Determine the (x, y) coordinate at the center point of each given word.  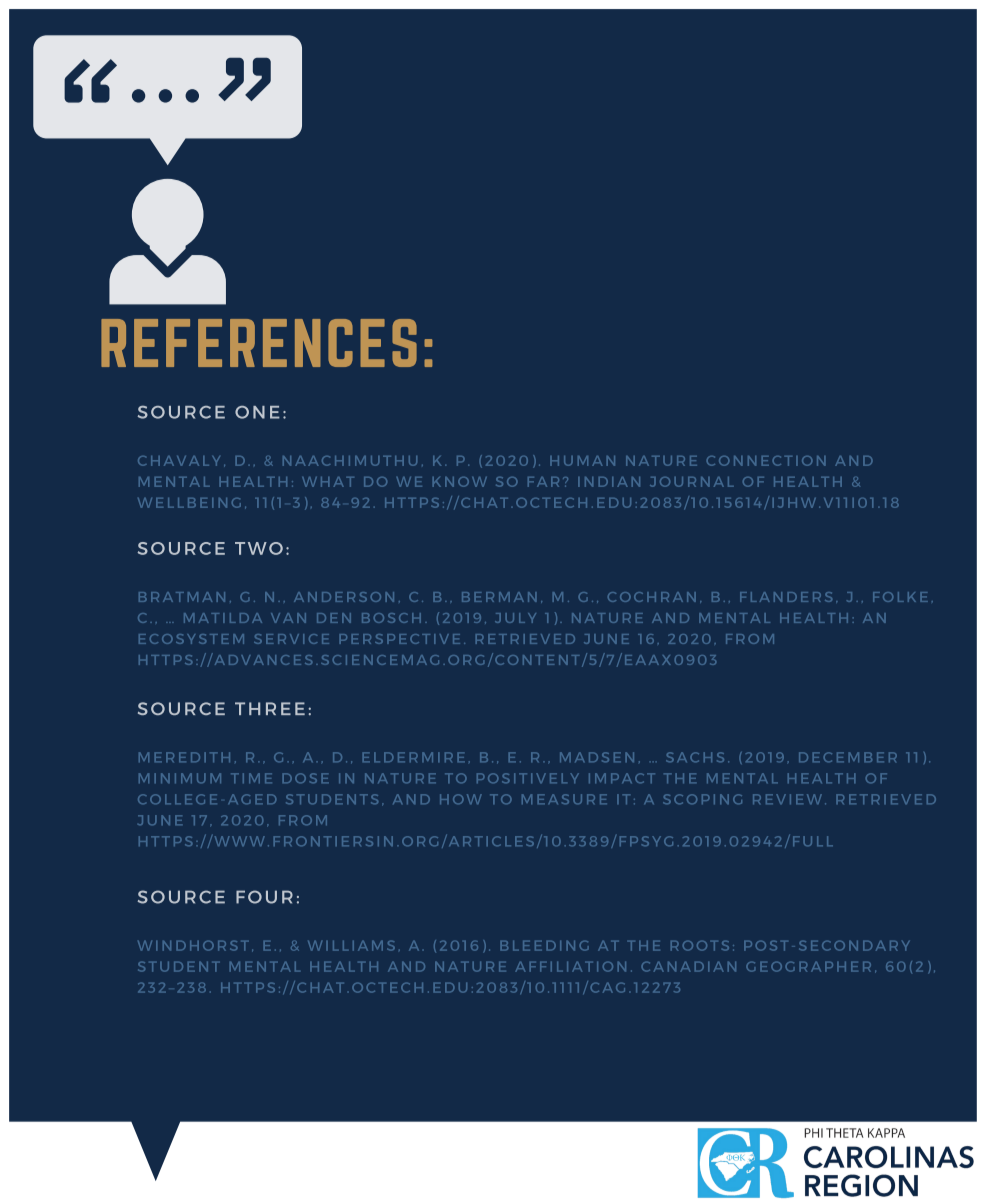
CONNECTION (766, 461)
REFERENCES (259, 343)
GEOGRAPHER (808, 967)
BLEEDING (544, 946)
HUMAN (582, 461)
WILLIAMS (351, 946)
